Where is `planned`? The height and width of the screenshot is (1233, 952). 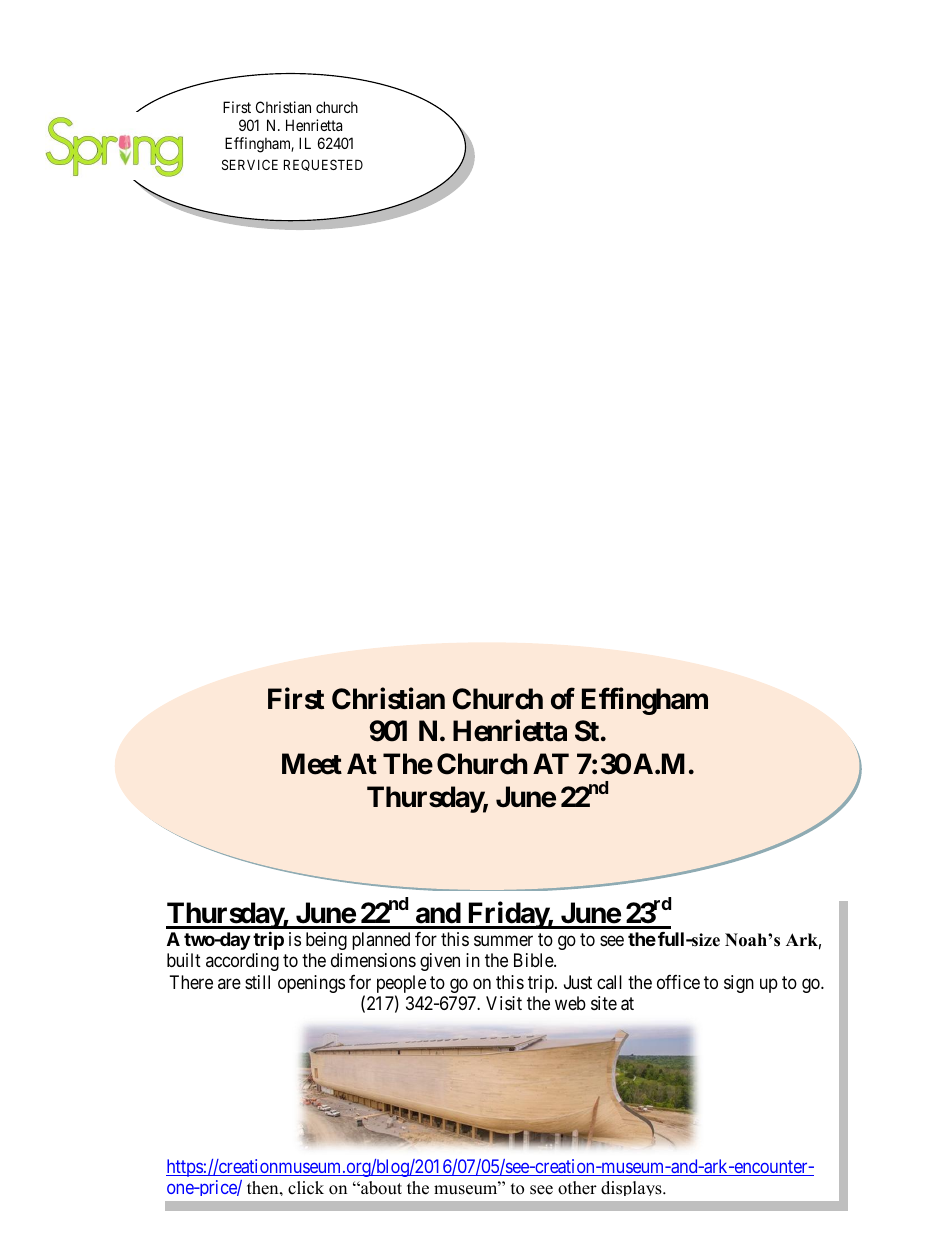
planned is located at coordinates (381, 941).
